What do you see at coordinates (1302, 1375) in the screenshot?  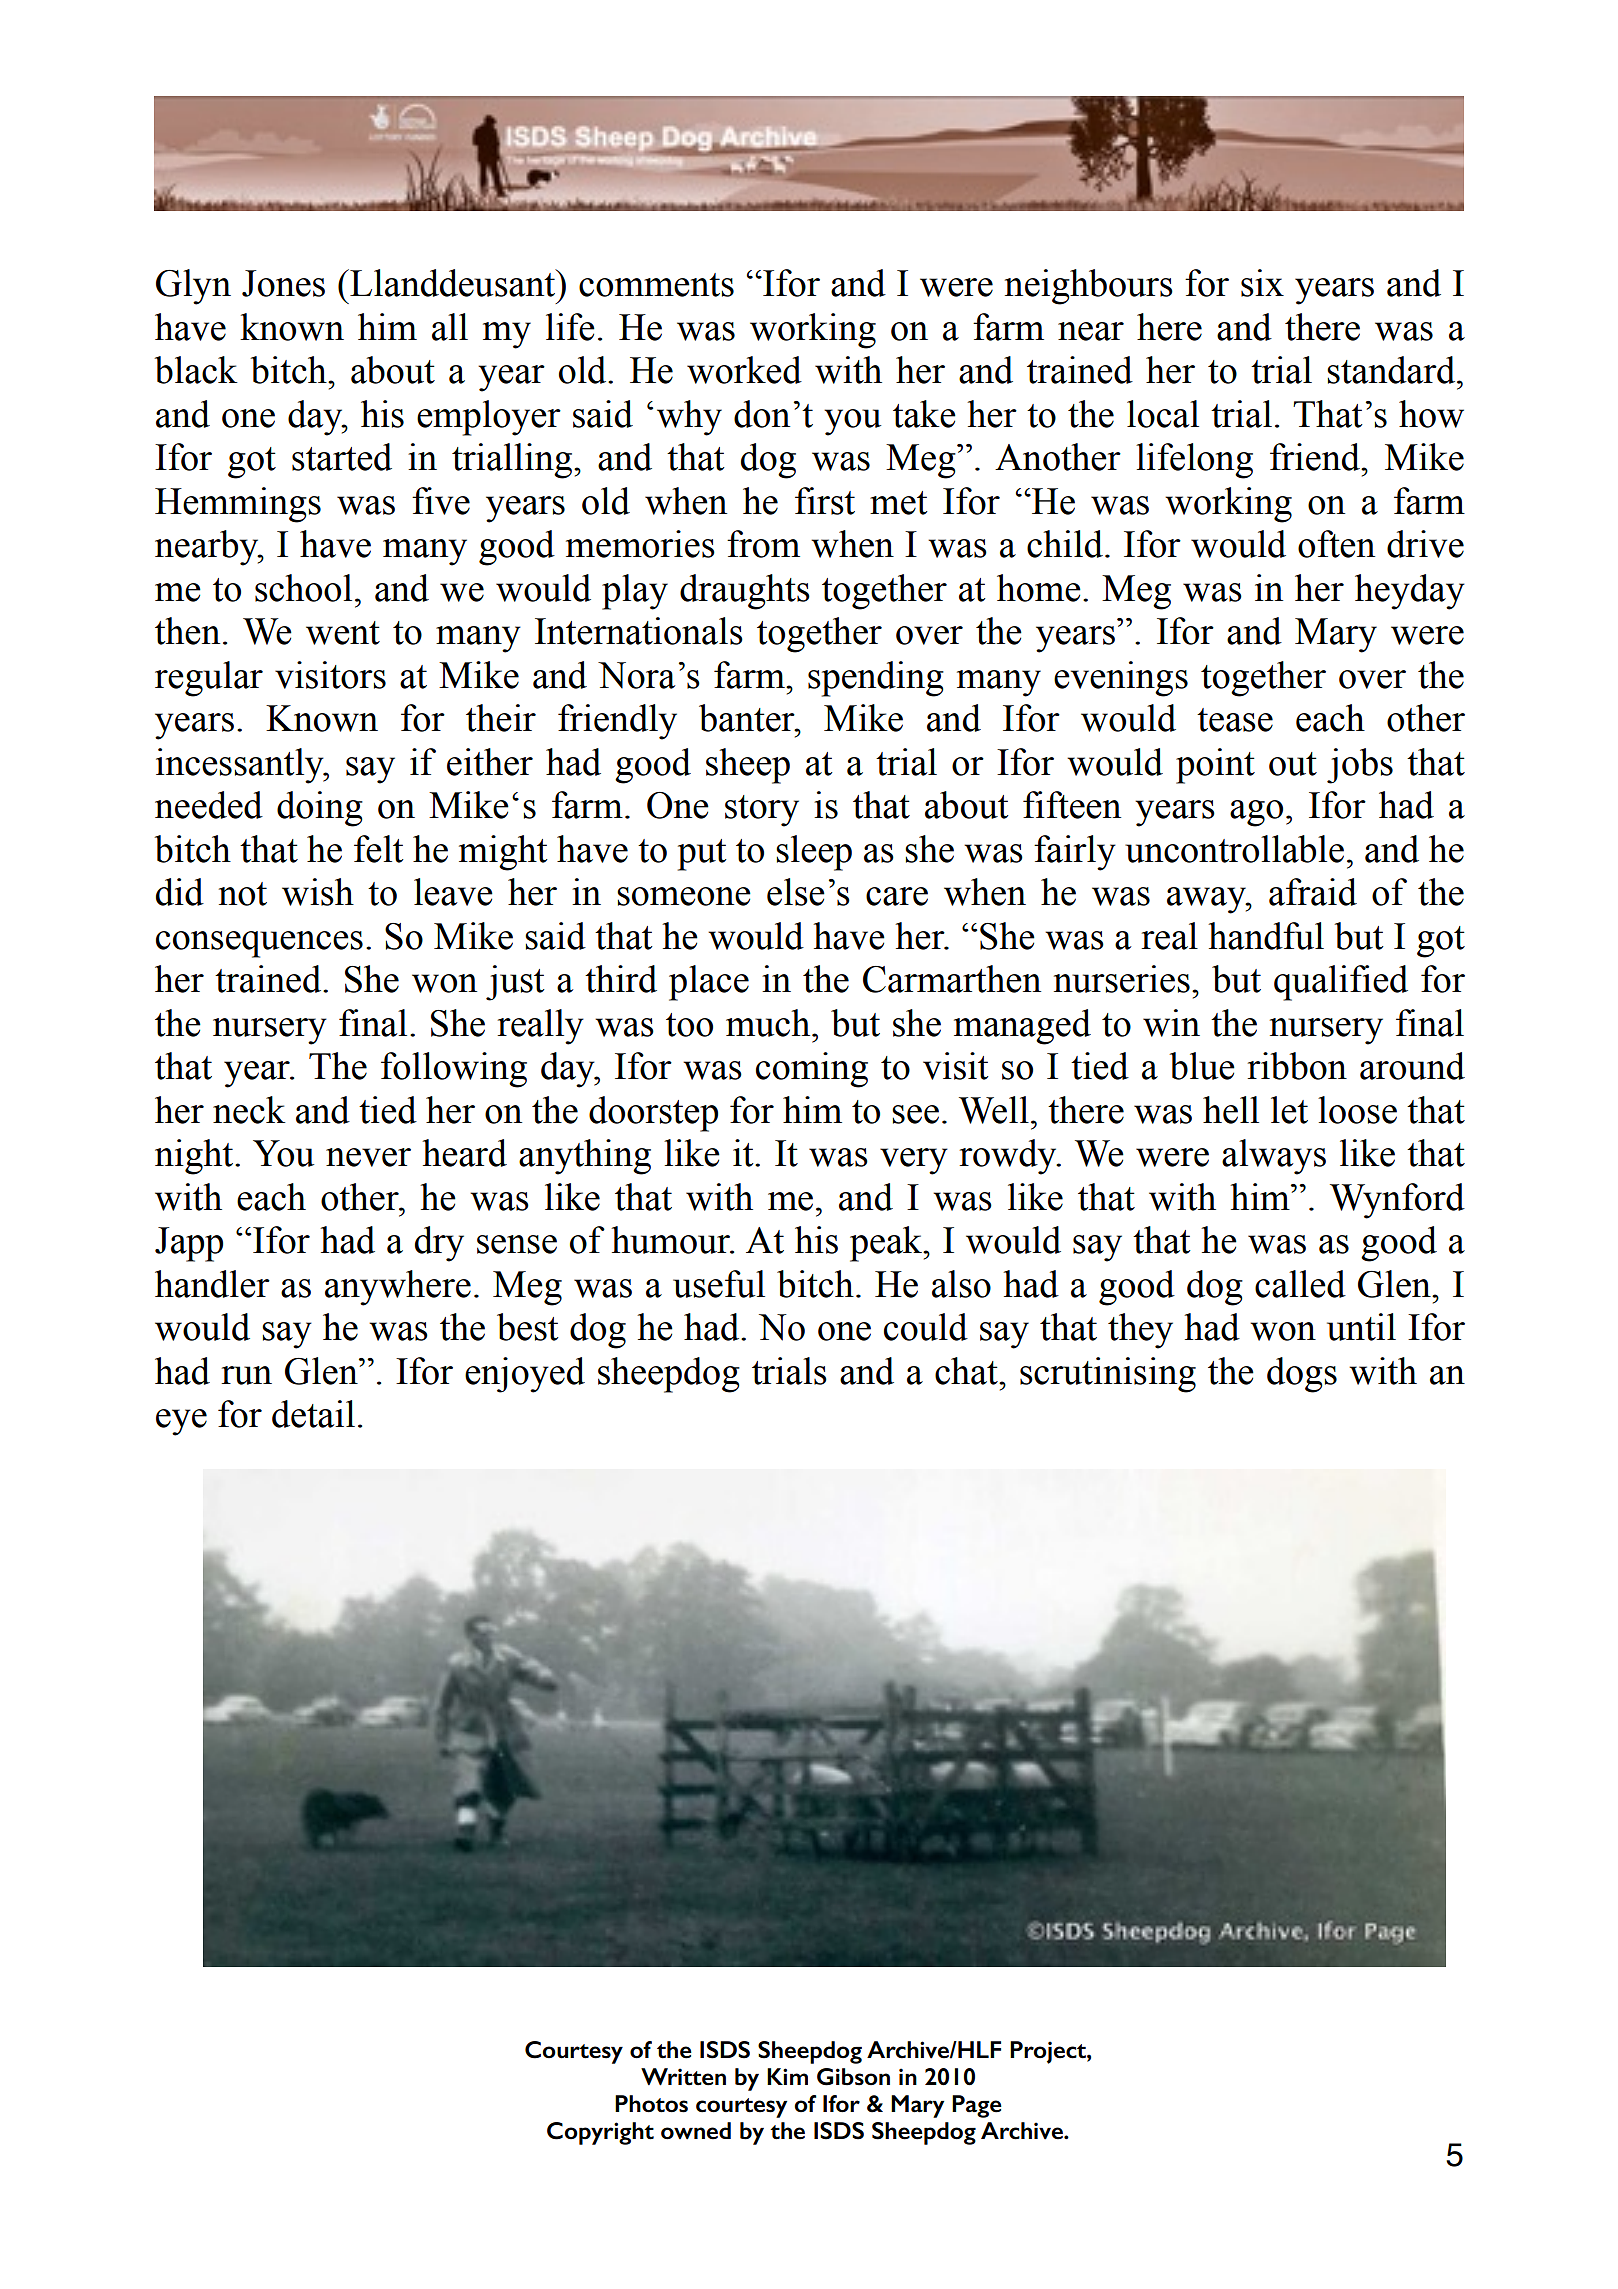 I see `dogs` at bounding box center [1302, 1375].
